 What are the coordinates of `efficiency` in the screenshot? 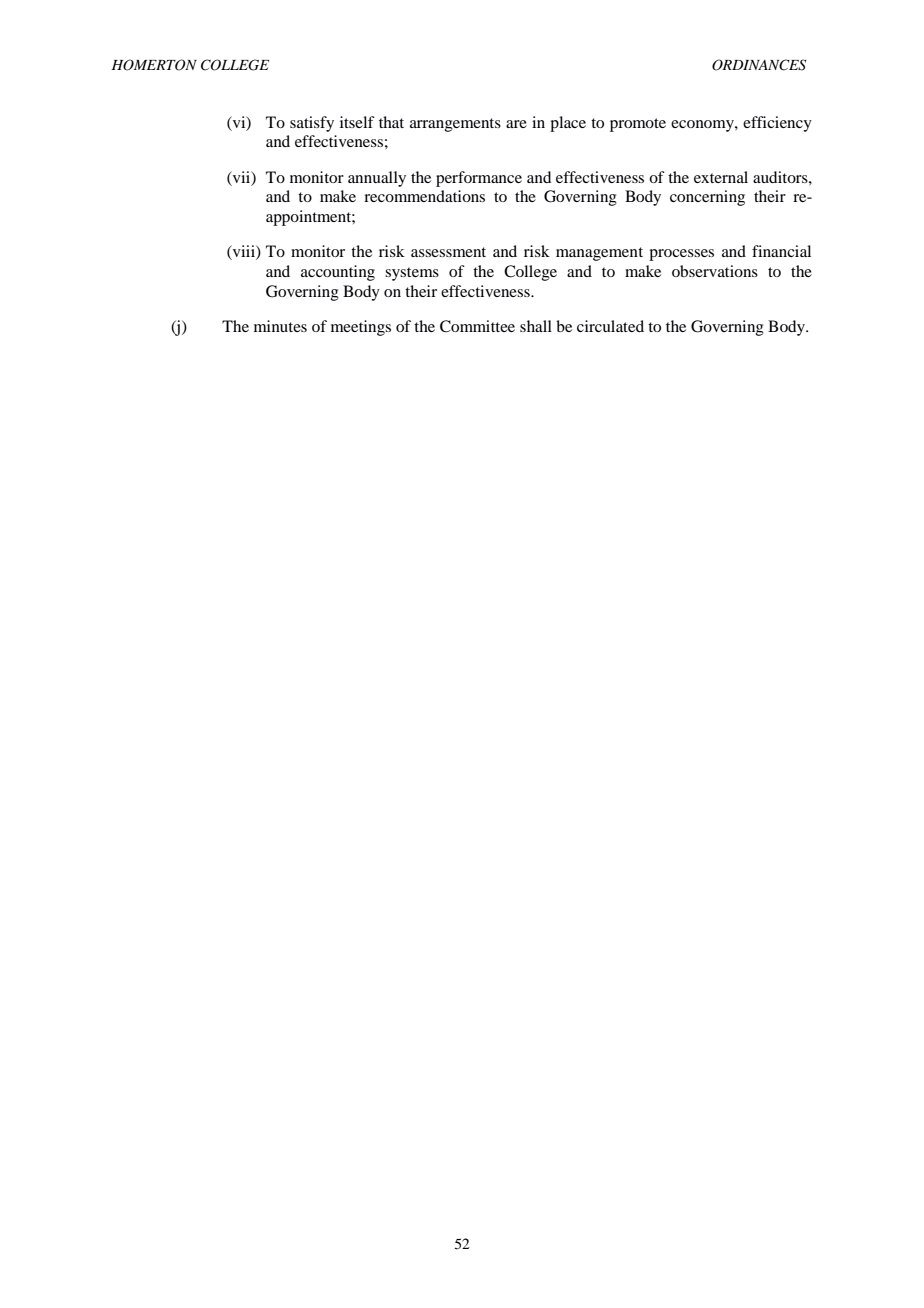 It's located at (777, 124).
